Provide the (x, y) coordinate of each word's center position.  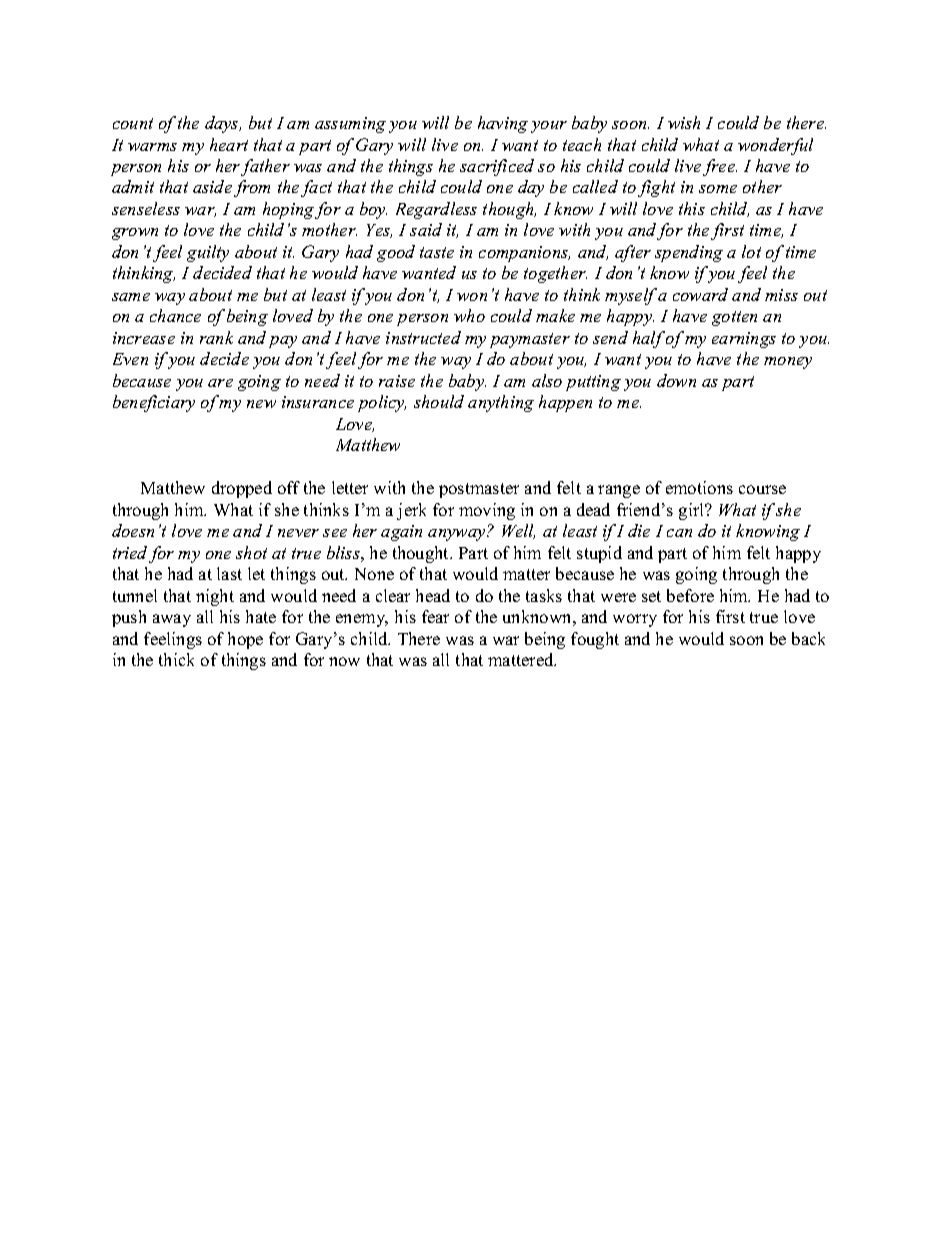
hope (245, 640)
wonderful (775, 146)
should (439, 401)
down (676, 380)
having (503, 124)
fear (435, 616)
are (220, 383)
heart (229, 144)
